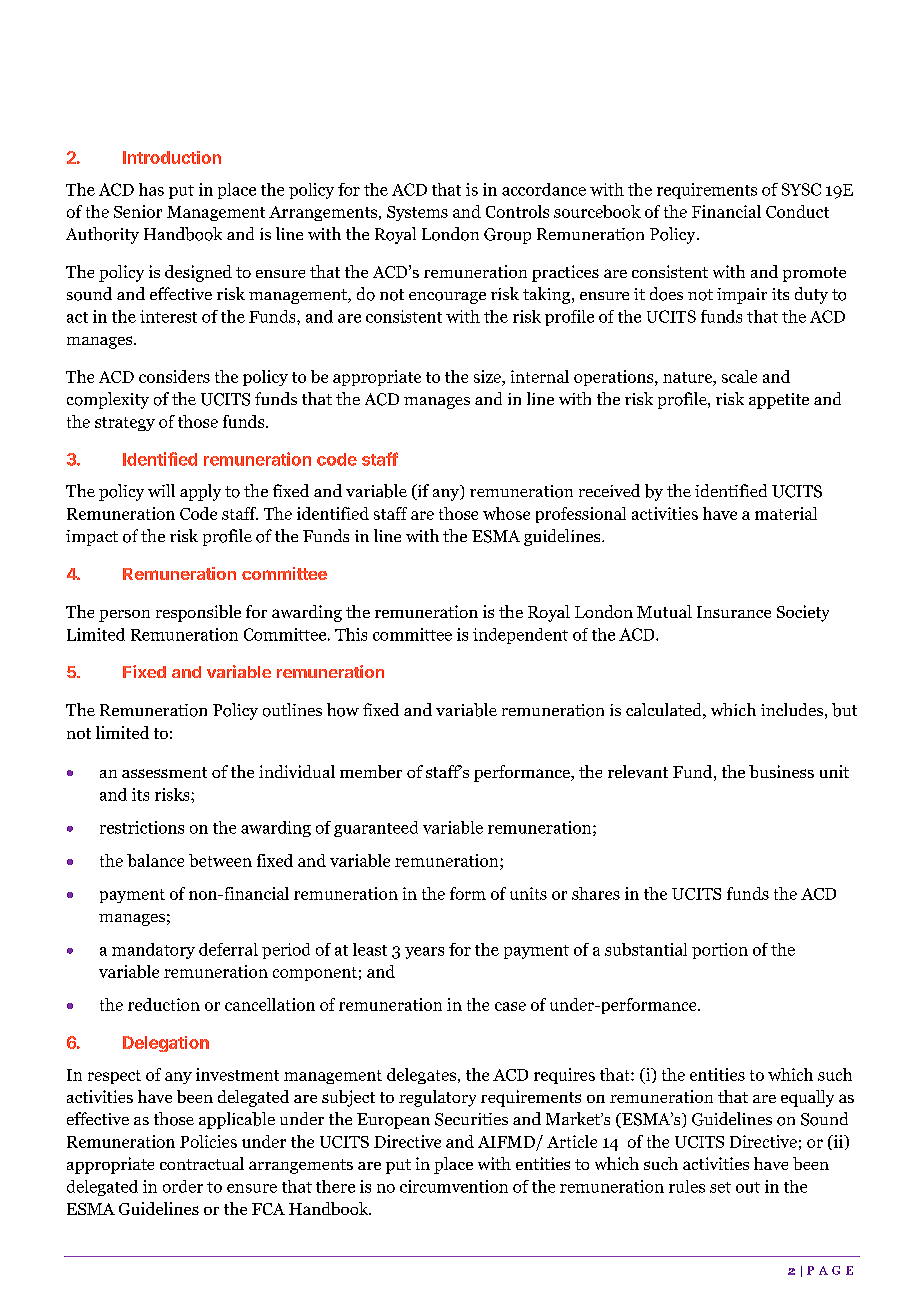  Describe the element at coordinates (792, 709) in the screenshot. I see `includes` at that location.
